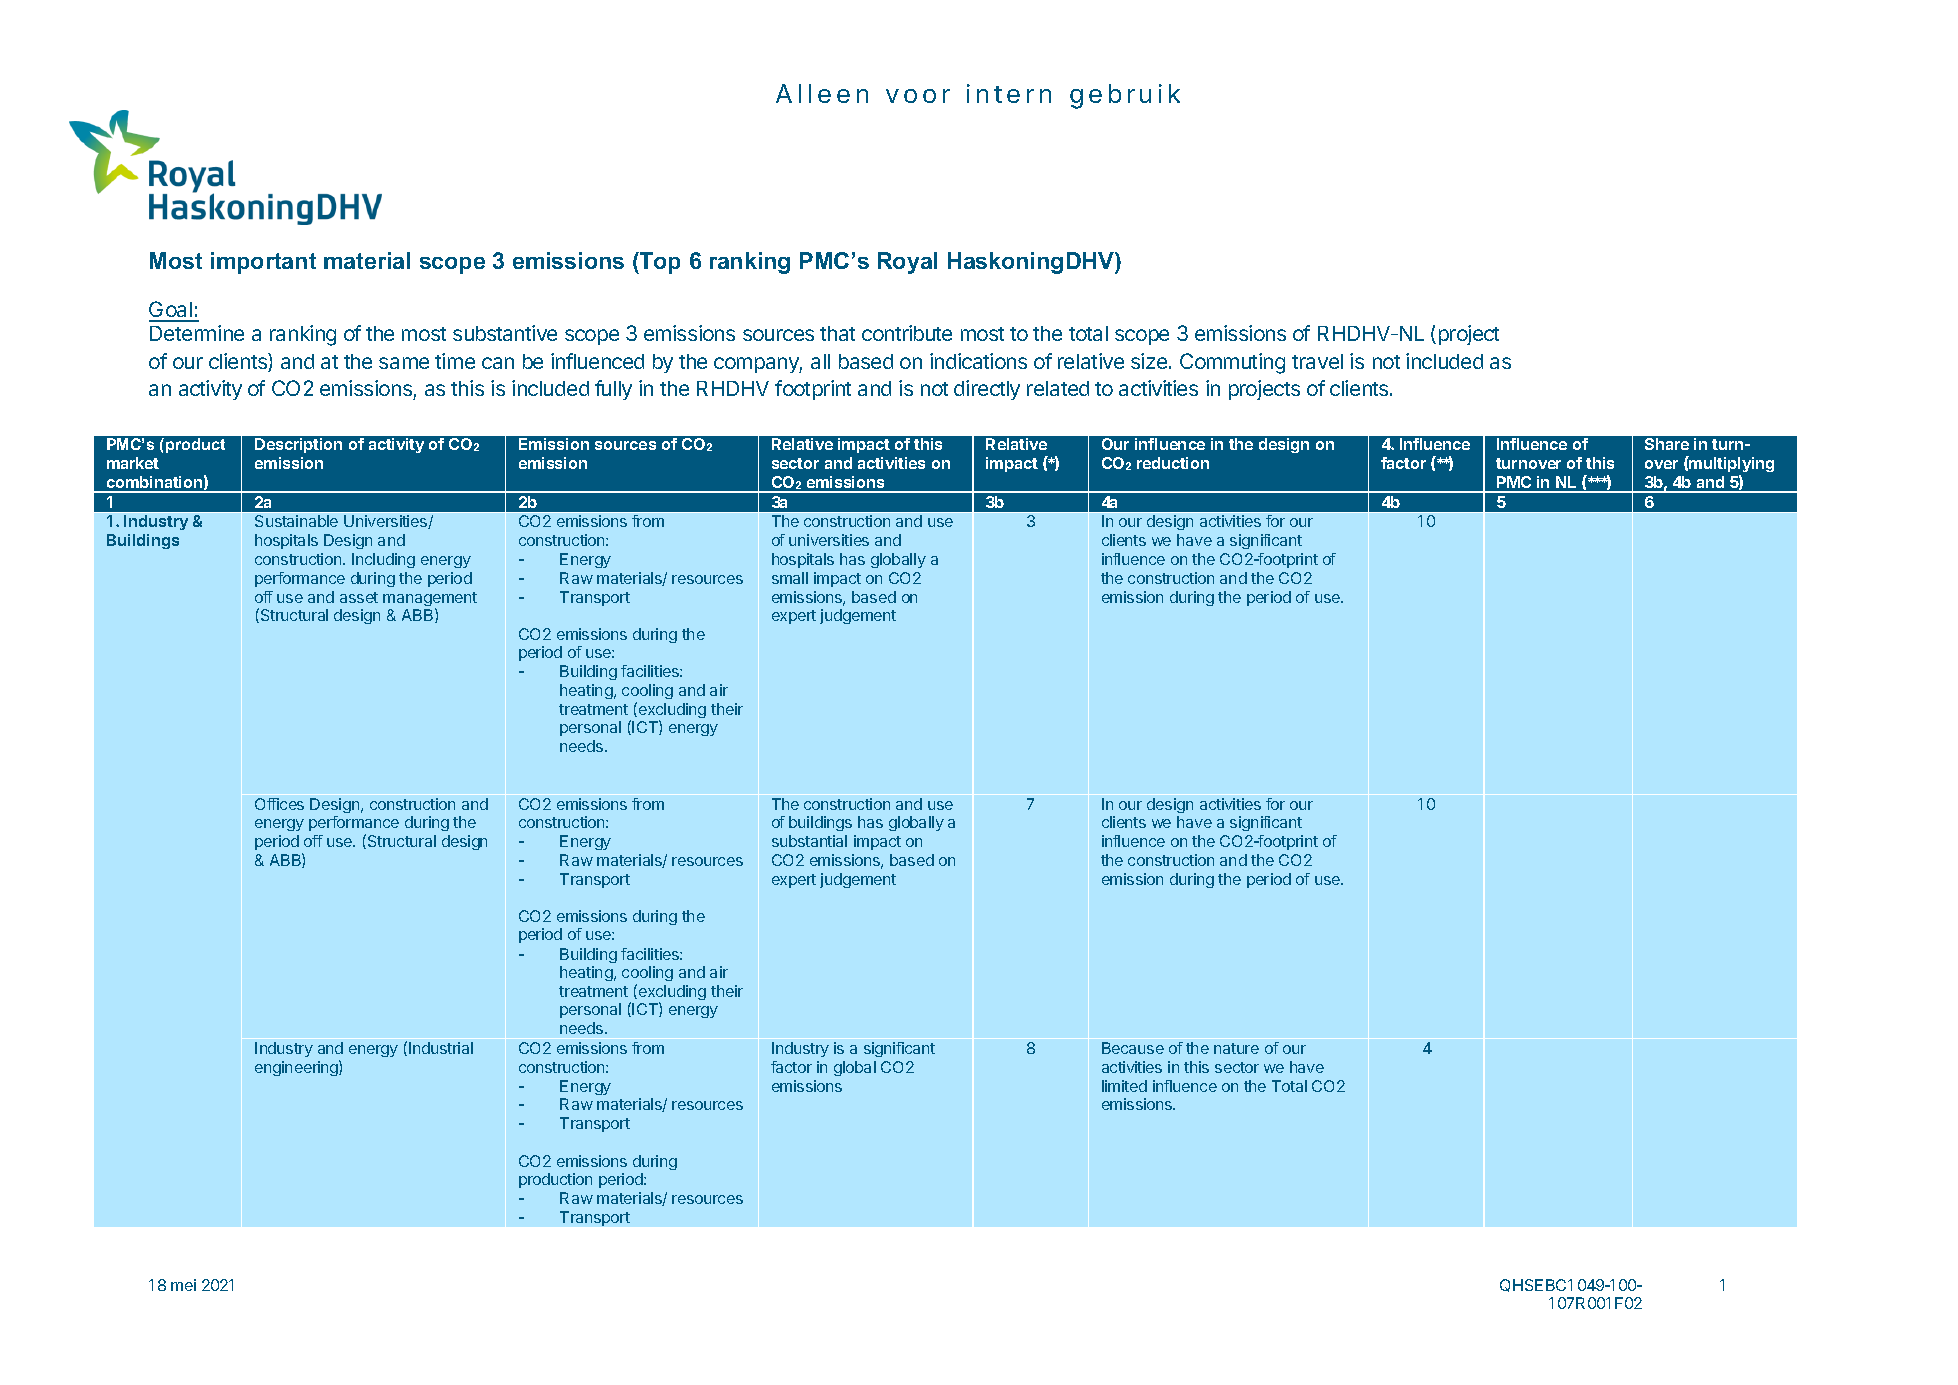  I want to click on Top, so click(659, 263).
